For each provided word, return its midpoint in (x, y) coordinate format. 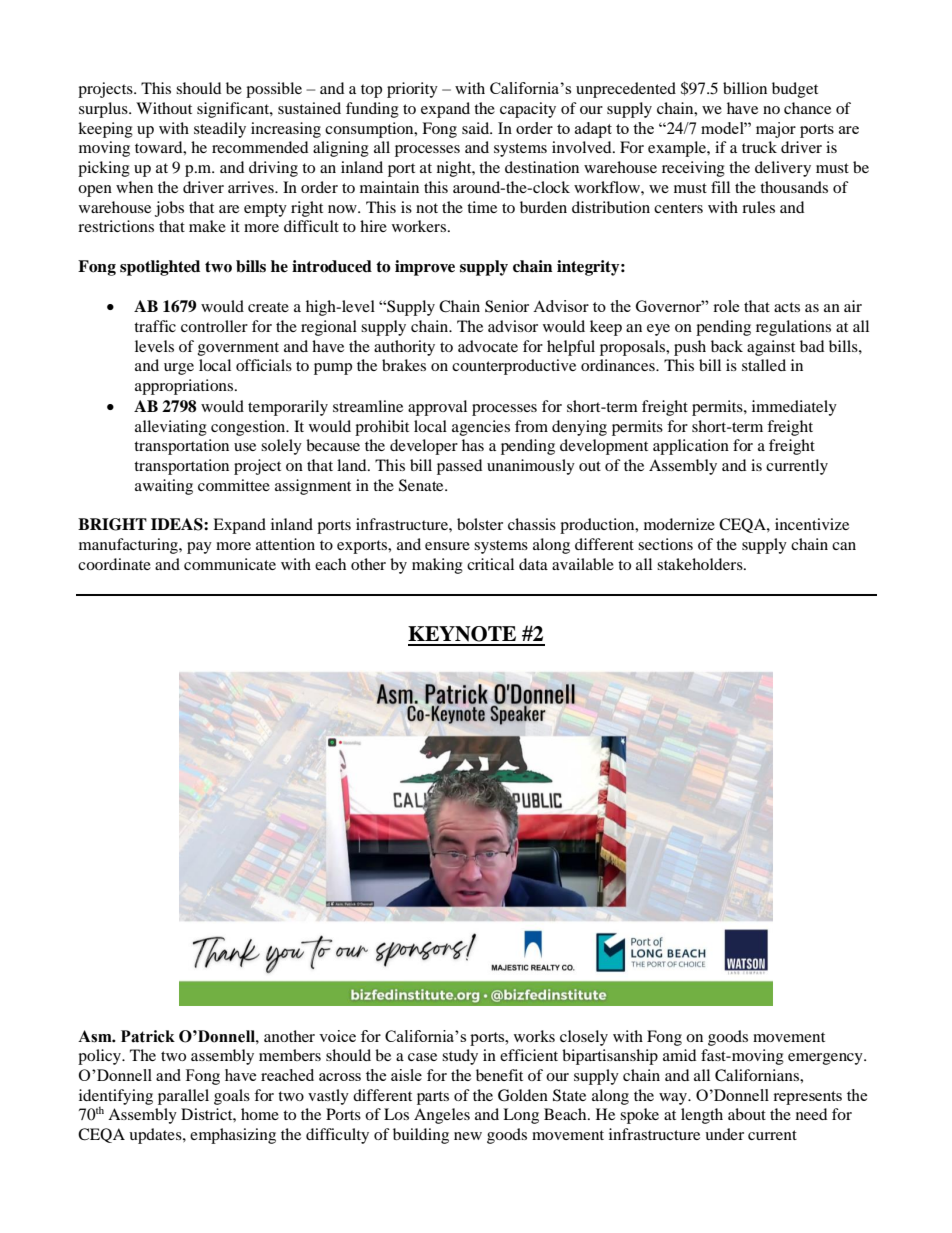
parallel (183, 1097)
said (477, 128)
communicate (230, 564)
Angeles (442, 1116)
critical (490, 564)
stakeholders (701, 564)
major (776, 130)
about (747, 1114)
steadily (220, 130)
